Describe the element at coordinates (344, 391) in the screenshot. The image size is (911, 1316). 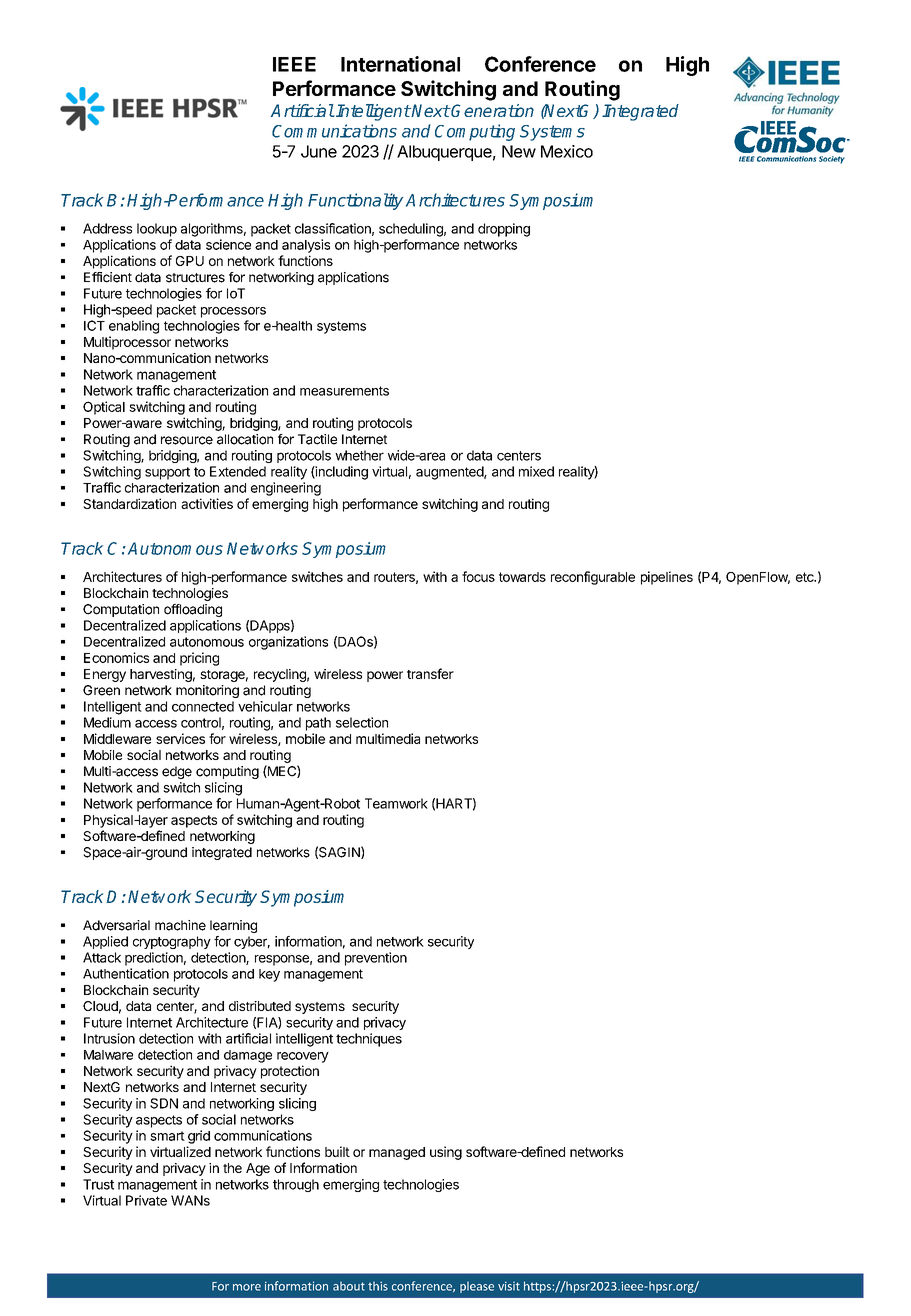
I see `measurements` at that location.
